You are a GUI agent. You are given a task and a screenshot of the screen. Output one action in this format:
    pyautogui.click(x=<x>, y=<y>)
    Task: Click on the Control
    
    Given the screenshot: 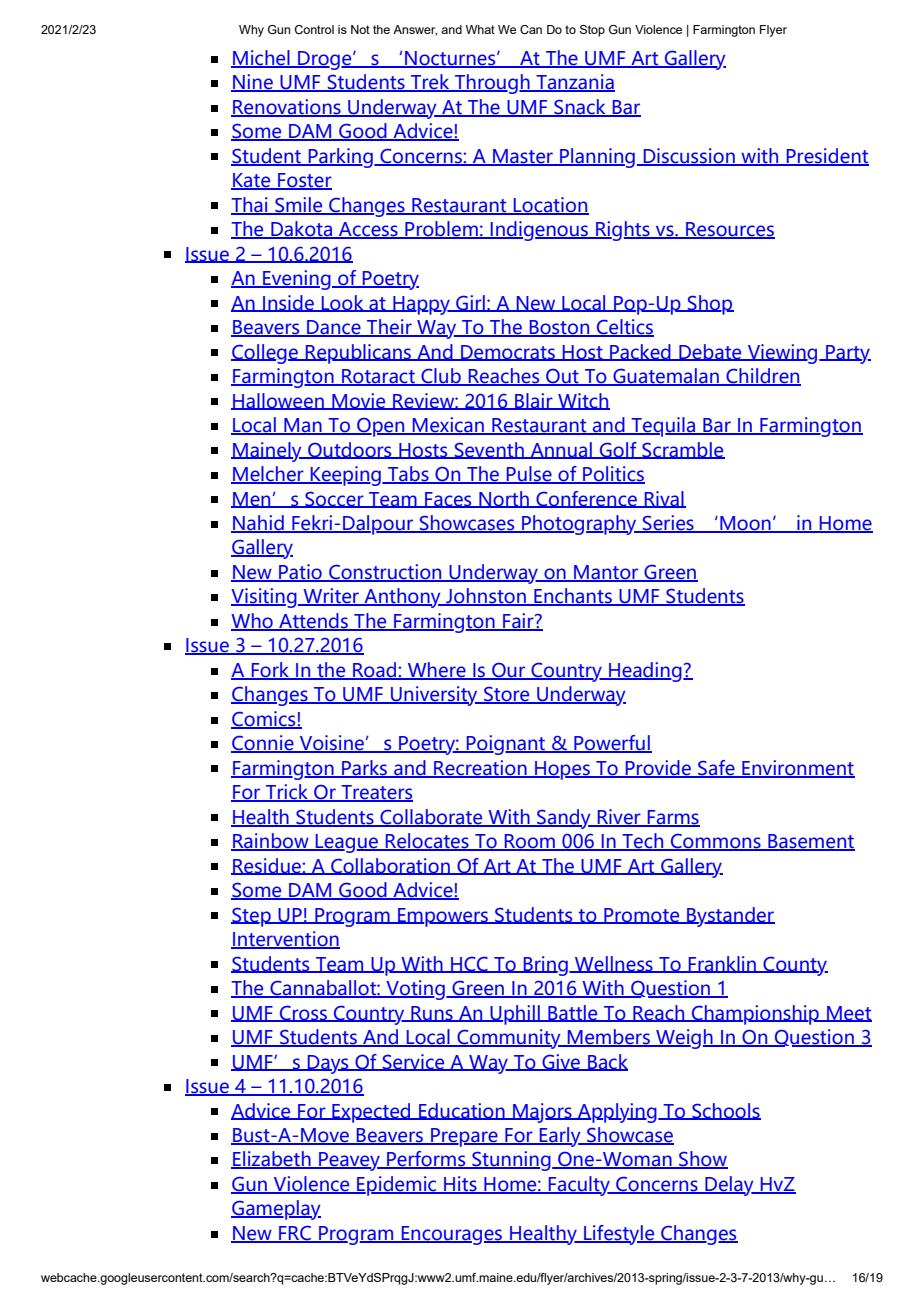 What is the action you would take?
    pyautogui.click(x=314, y=29)
